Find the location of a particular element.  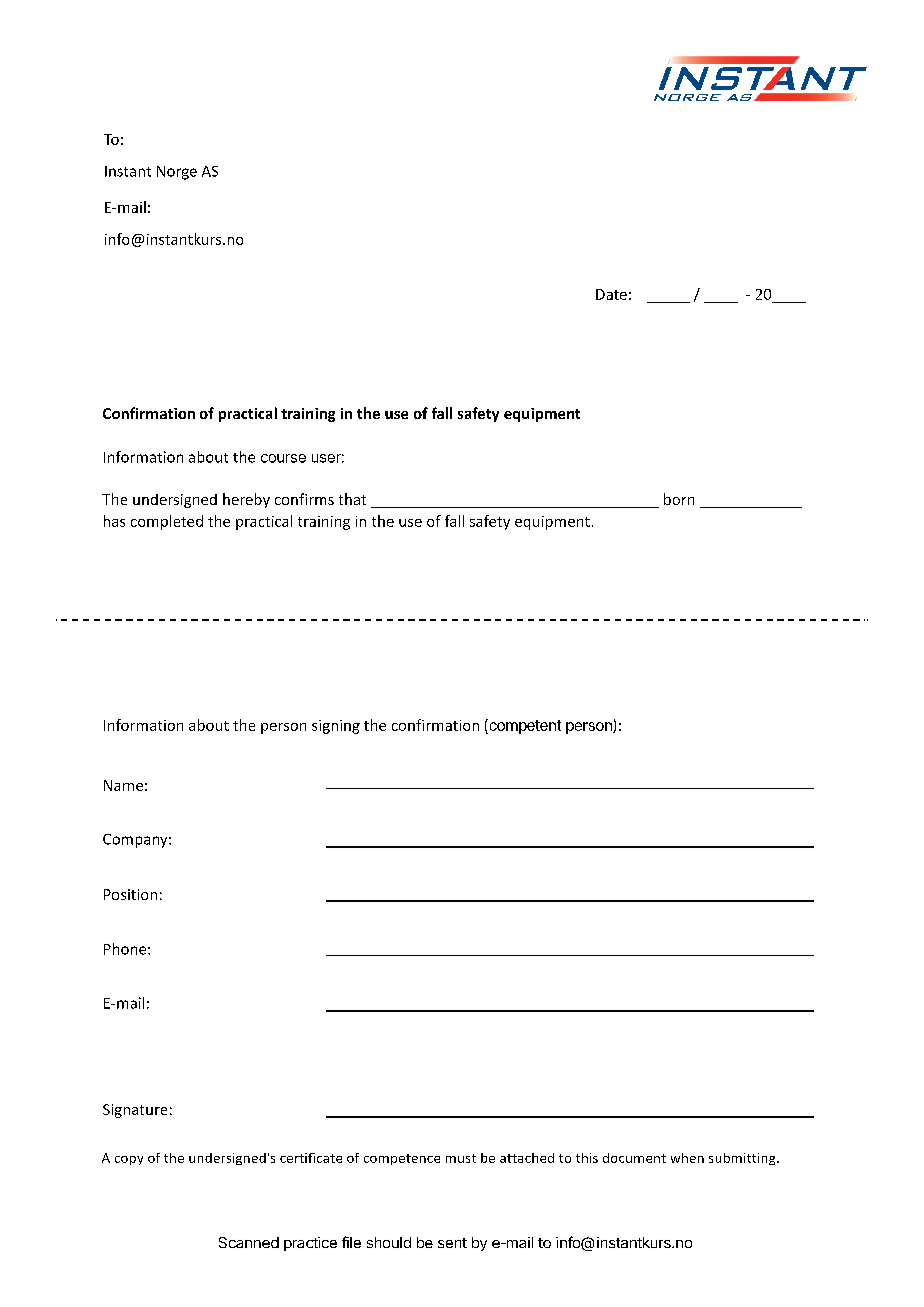

Scanned is located at coordinates (249, 1242).
